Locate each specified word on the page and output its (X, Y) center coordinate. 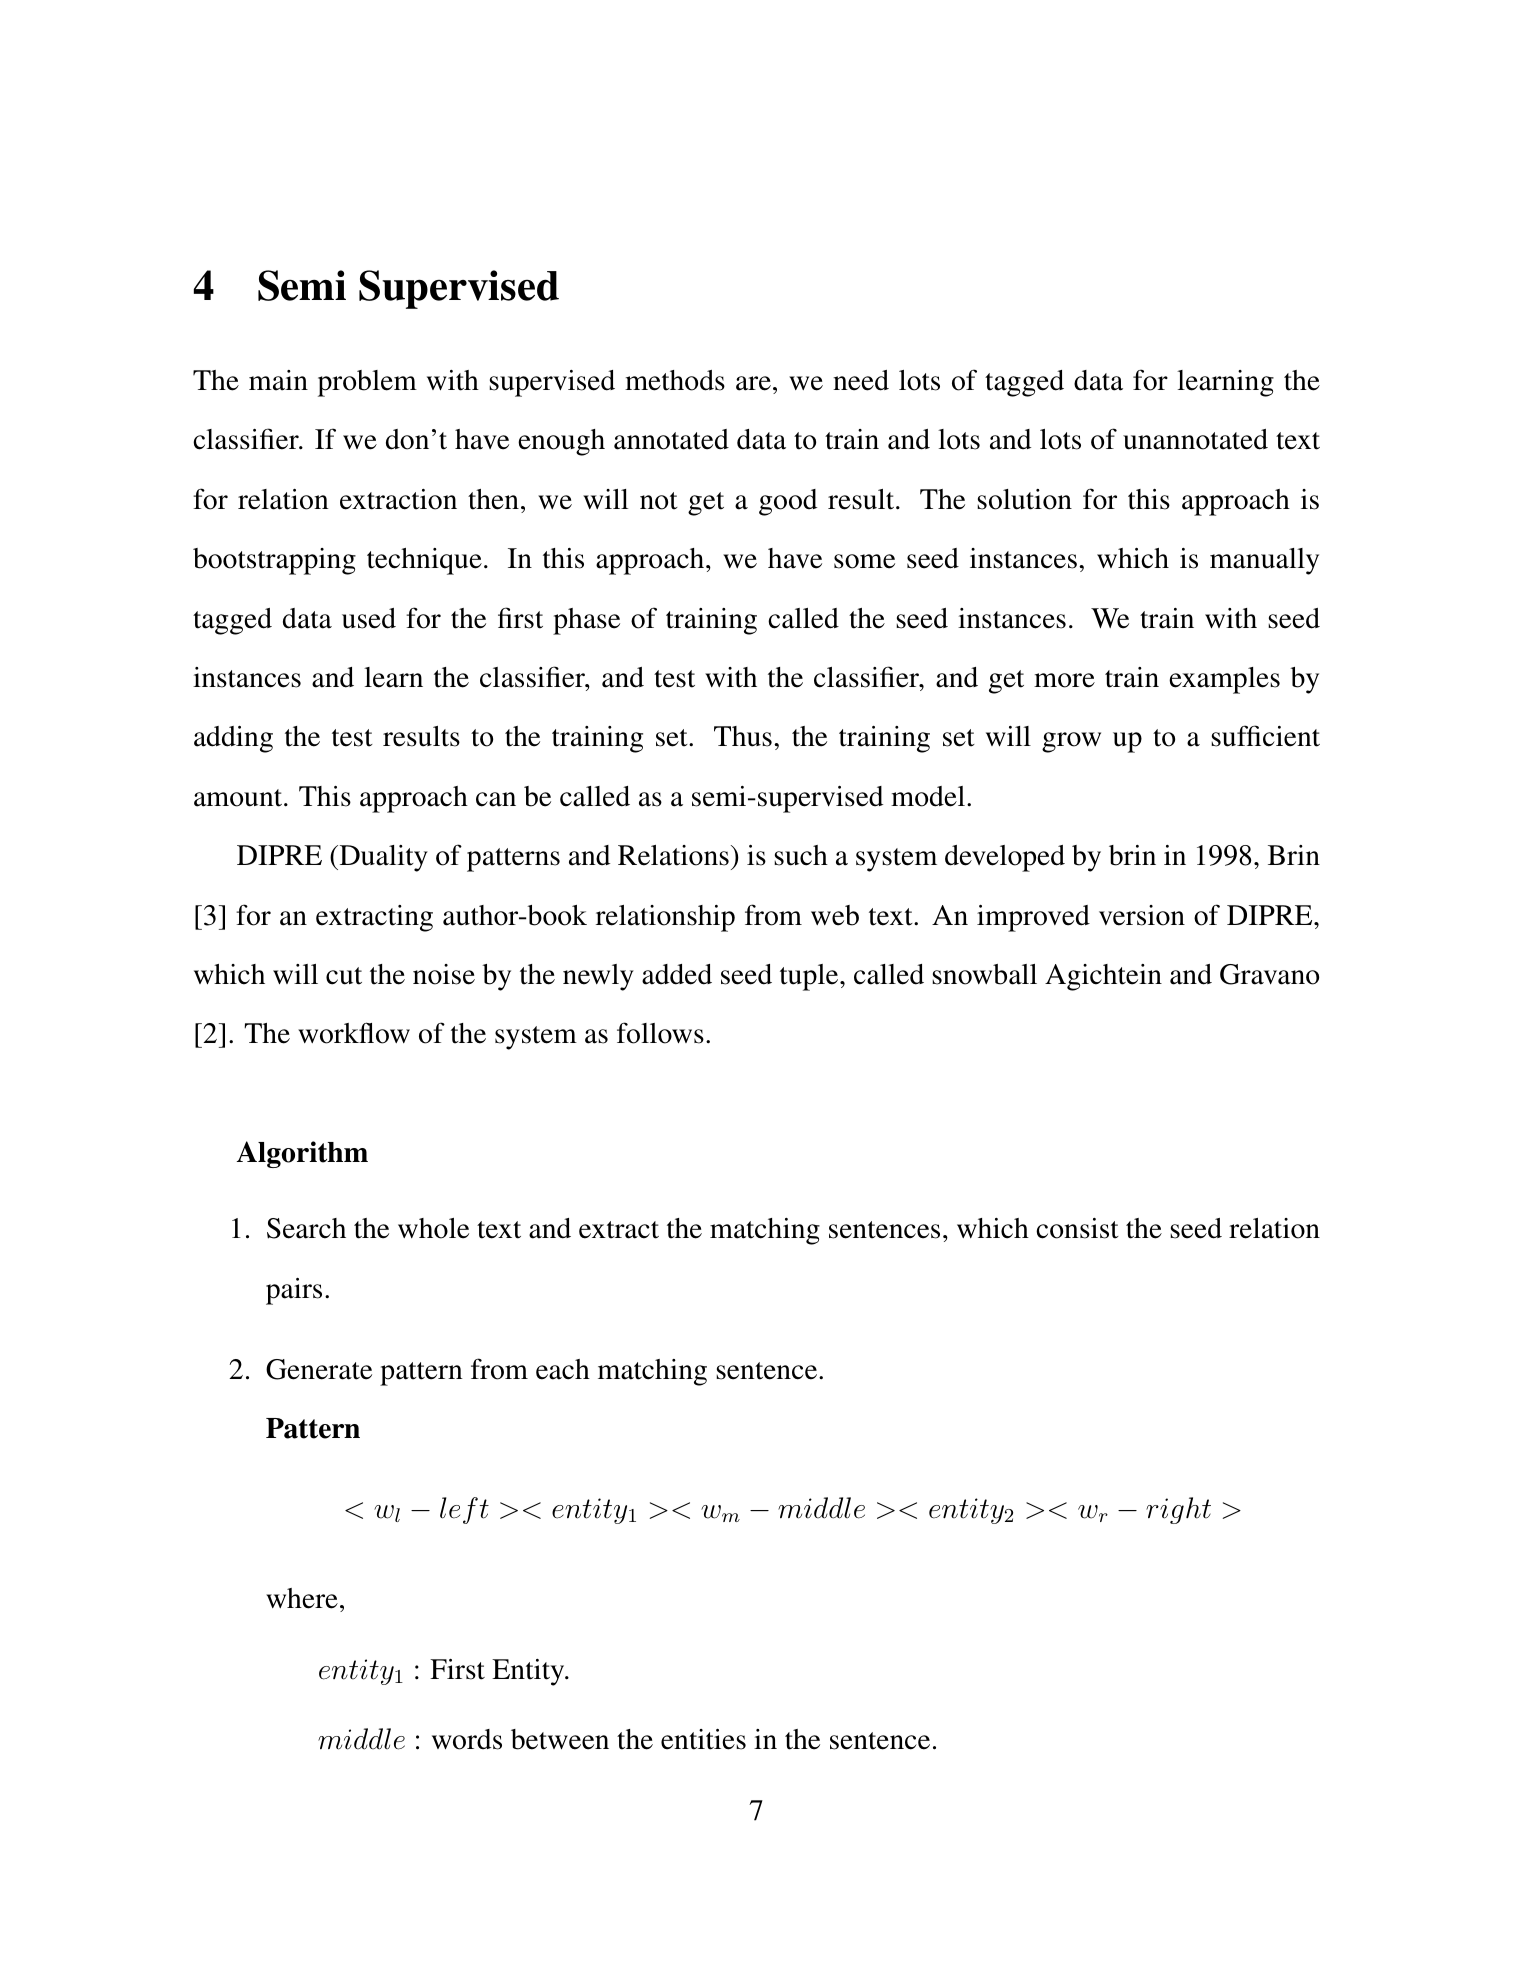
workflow (354, 1033)
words (467, 1739)
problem (367, 383)
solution (1024, 499)
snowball (984, 974)
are (753, 383)
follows (660, 1033)
